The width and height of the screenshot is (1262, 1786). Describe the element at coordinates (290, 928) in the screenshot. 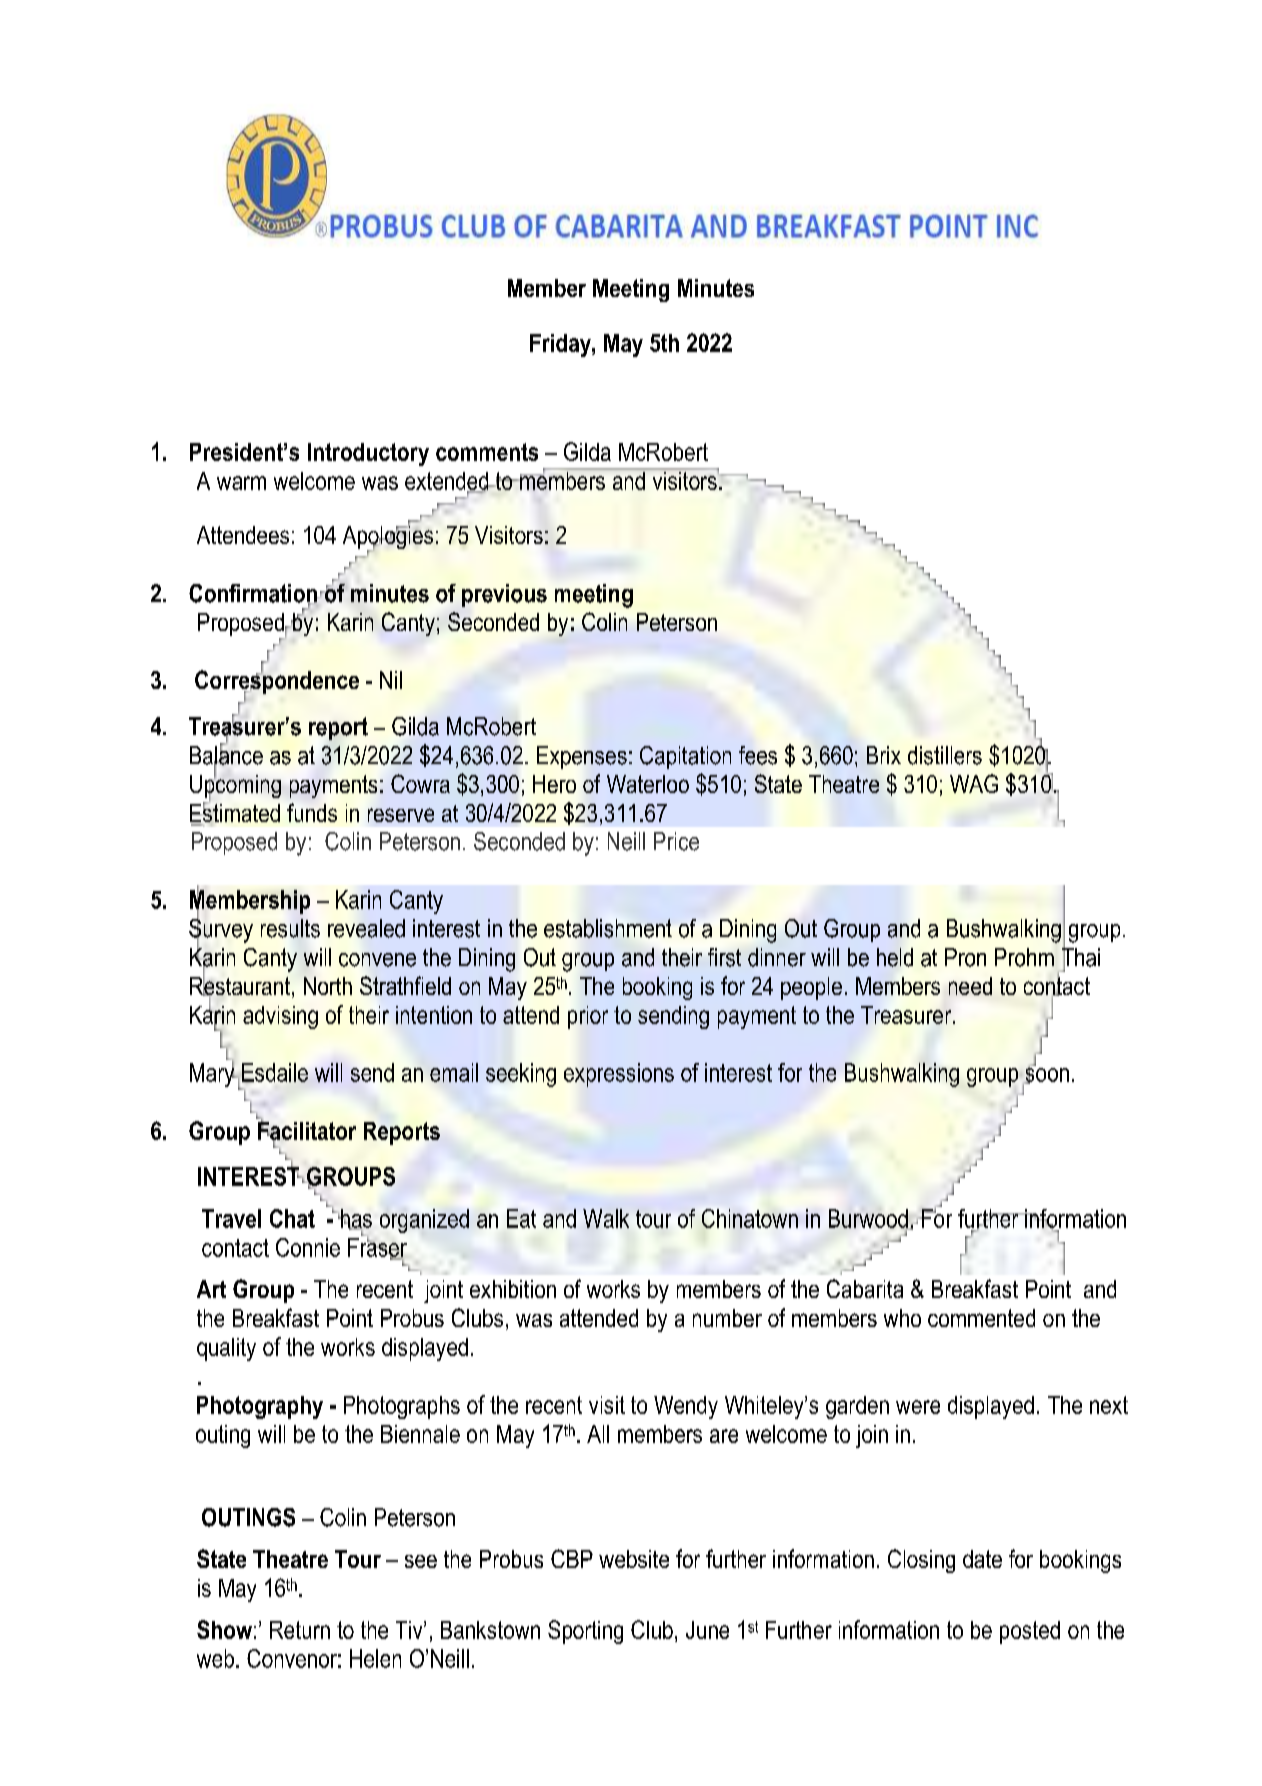

I see `results` at that location.
